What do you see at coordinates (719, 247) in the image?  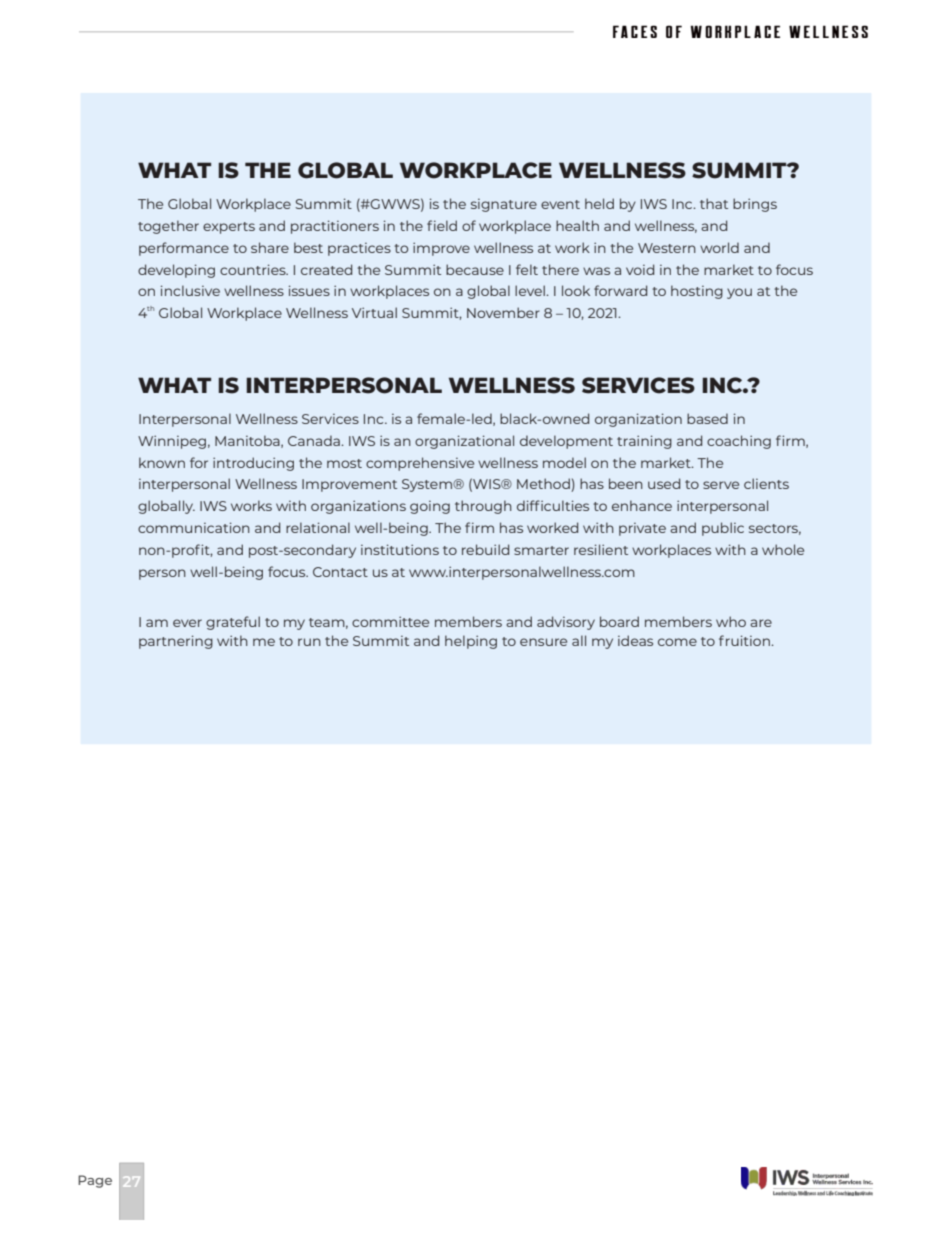 I see `world` at bounding box center [719, 247].
